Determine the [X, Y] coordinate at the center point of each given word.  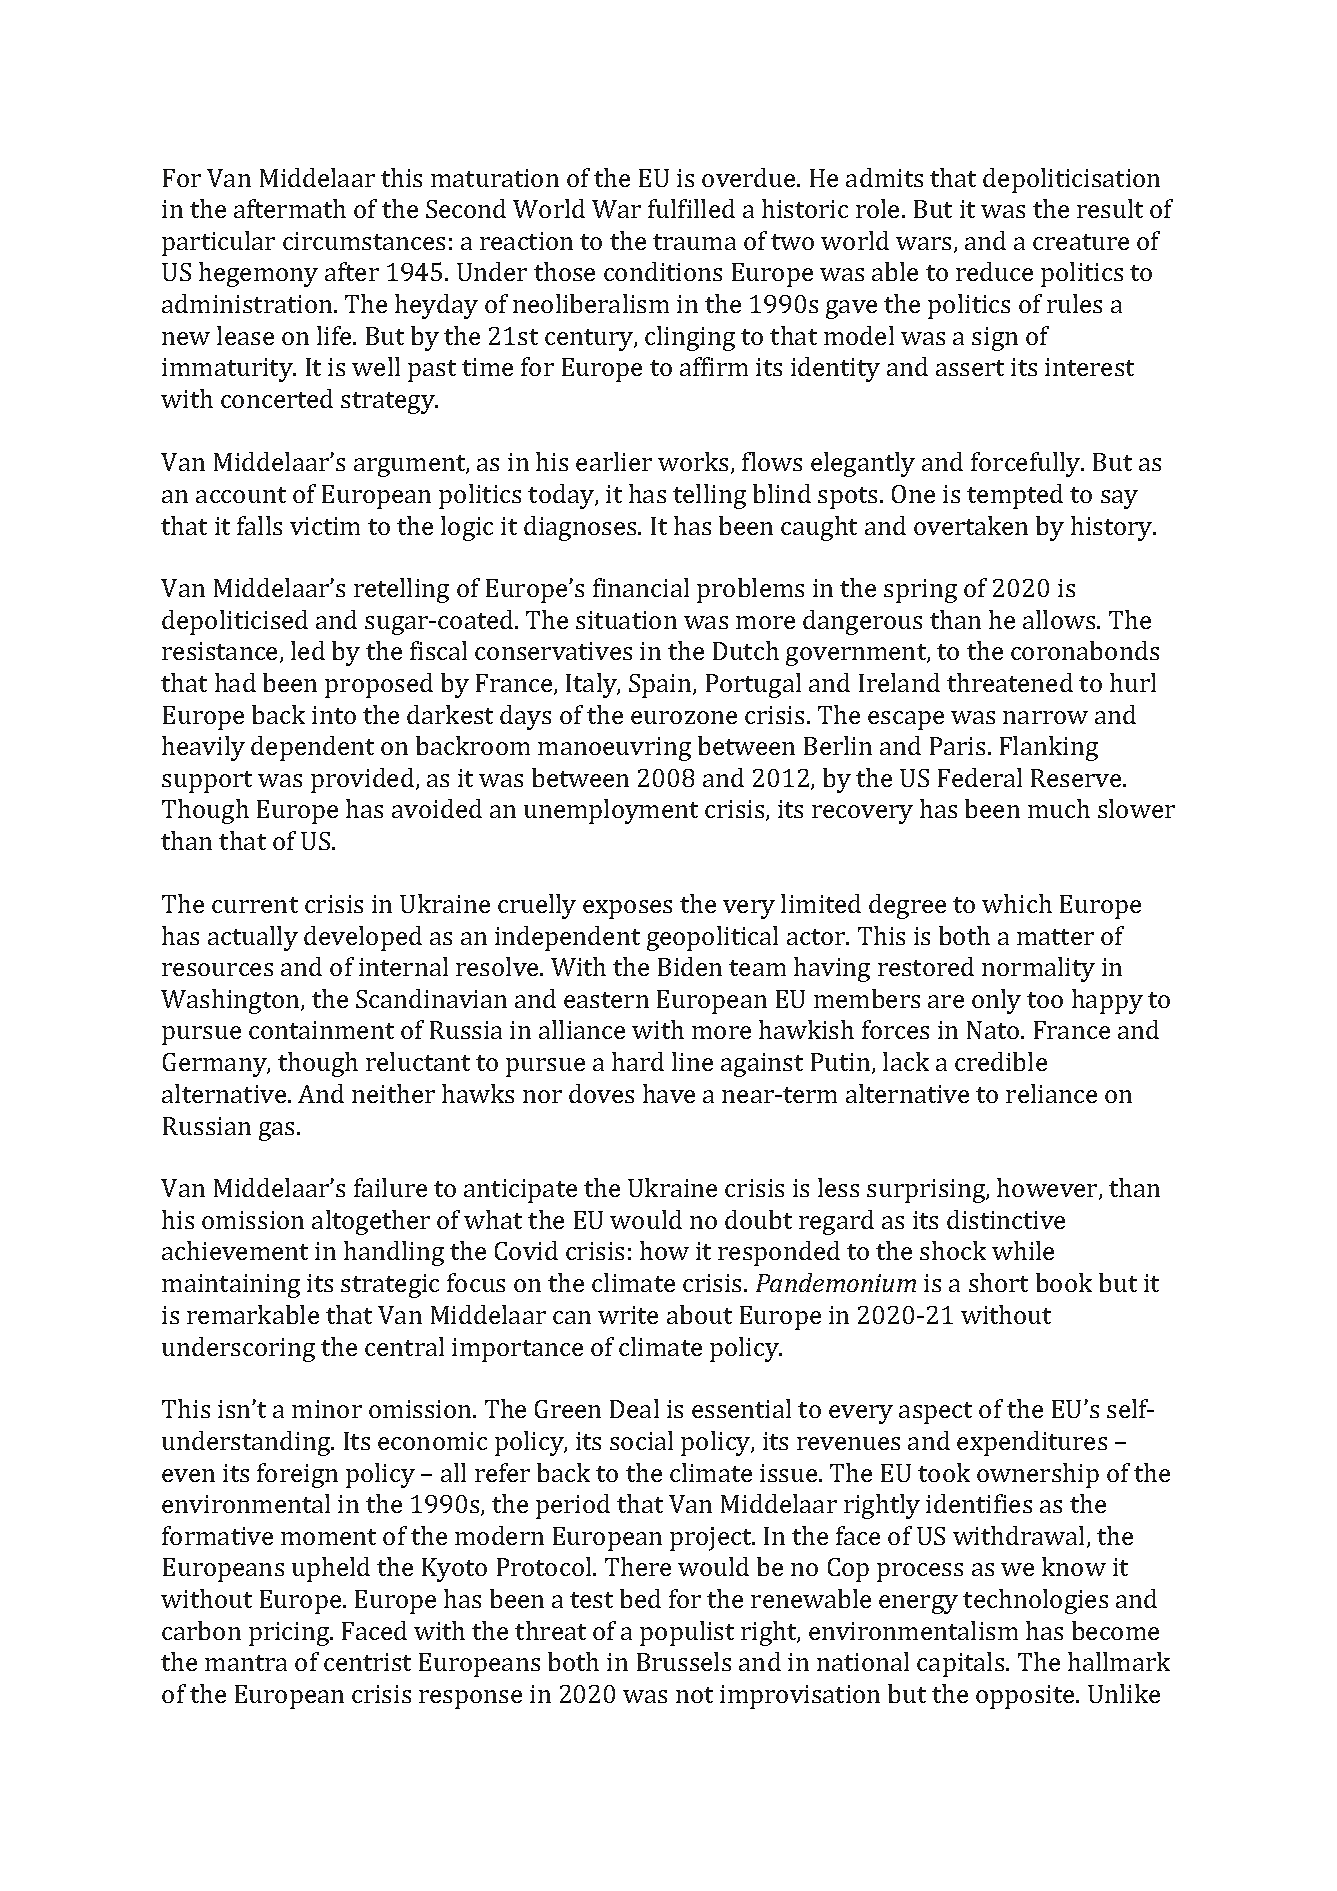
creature [1081, 242]
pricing [290, 1634]
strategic [390, 1286]
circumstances [364, 241]
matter [1055, 937]
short [998, 1282]
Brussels [684, 1661]
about [699, 1314]
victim [325, 526]
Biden [690, 966]
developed [363, 938]
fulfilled [691, 208]
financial [641, 587]
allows [1060, 619]
